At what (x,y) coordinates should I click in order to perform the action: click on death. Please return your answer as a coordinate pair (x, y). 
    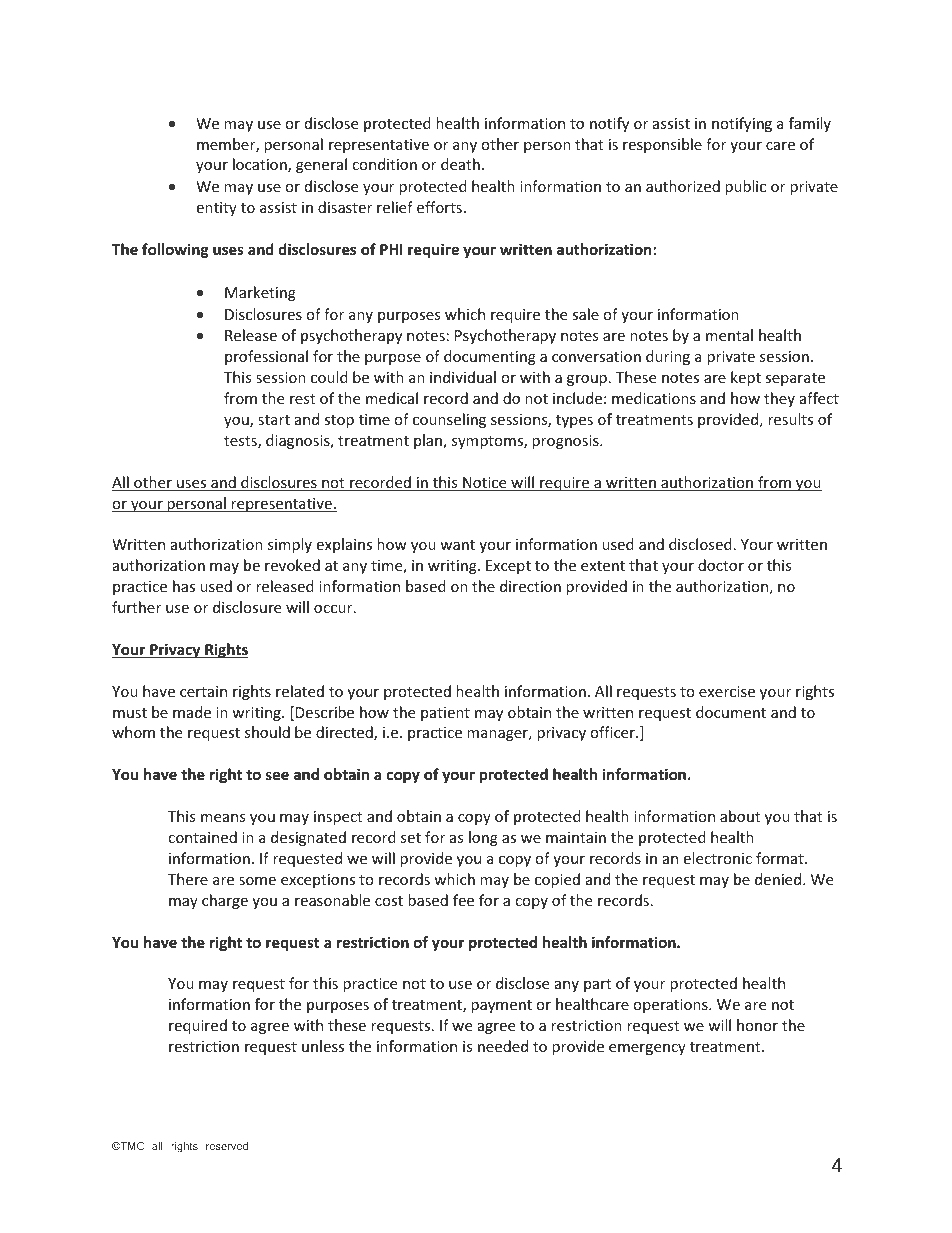
    Looking at the image, I should click on (460, 164).
